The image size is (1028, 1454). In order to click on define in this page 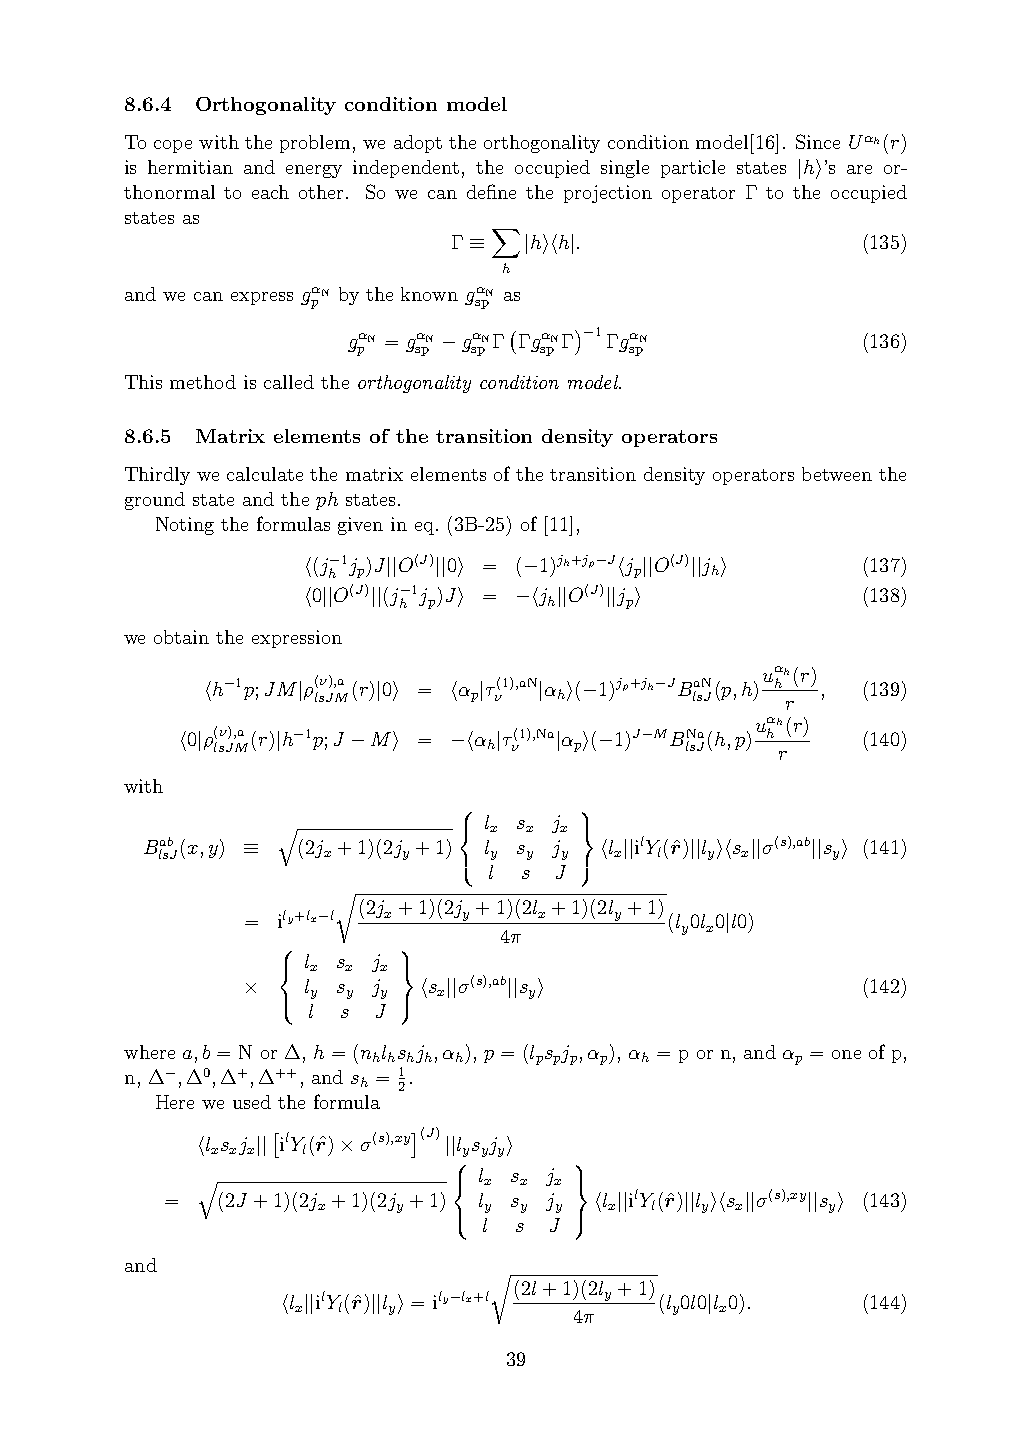, I will do `click(491, 191)`.
